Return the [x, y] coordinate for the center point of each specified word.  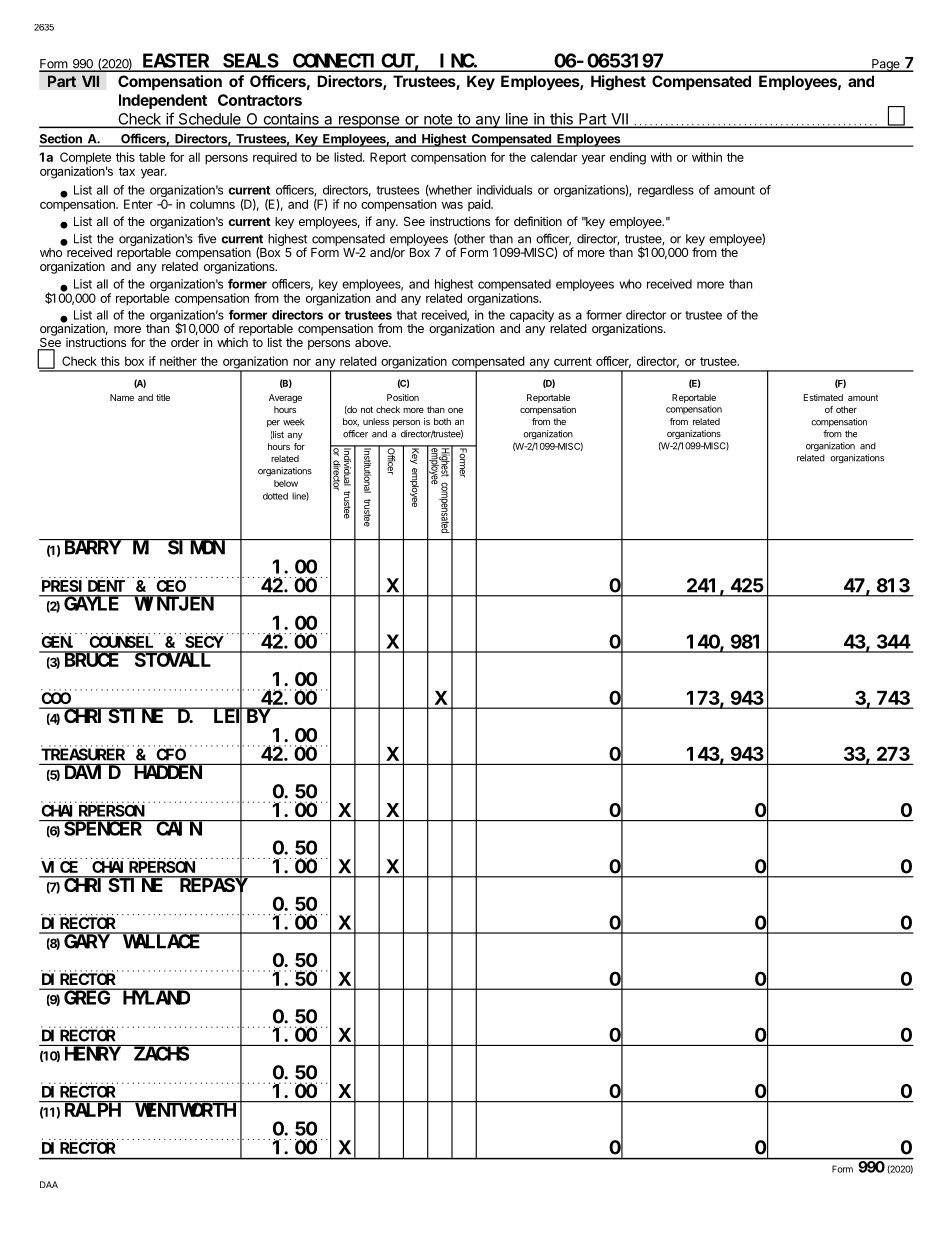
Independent [163, 101]
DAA [49, 1184]
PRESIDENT [83, 586]
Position [403, 397]
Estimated [823, 397]
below [286, 483]
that [406, 315]
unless [376, 421]
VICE [59, 867]
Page [886, 65]
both [442, 421]
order [185, 342]
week [294, 422]
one [455, 410]
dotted [275, 496]
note [438, 120]
